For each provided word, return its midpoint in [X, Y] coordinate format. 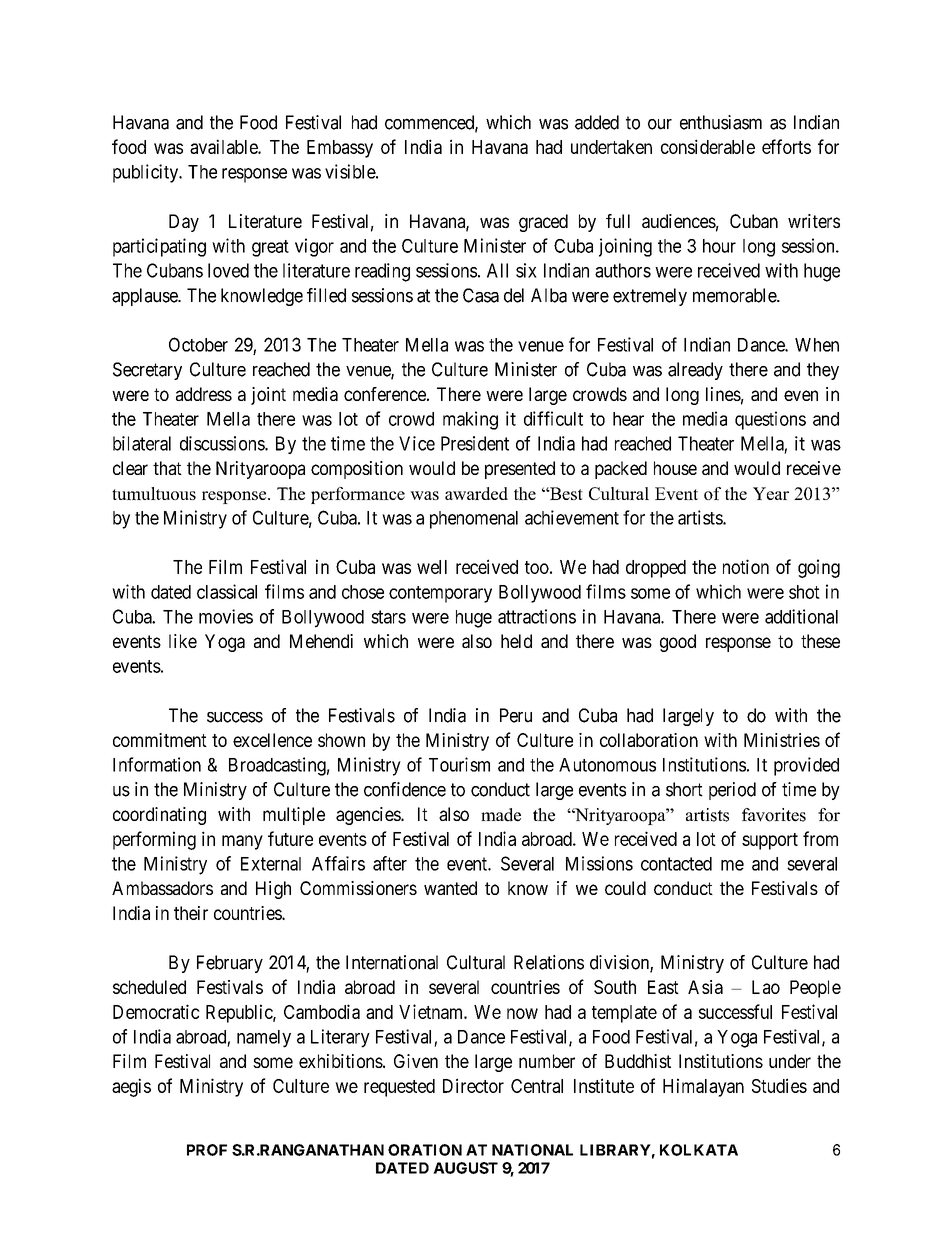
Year [771, 493]
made [501, 815]
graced [543, 223]
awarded [476, 493]
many [242, 842]
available [224, 146]
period [732, 791]
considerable [708, 146]
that [167, 468]
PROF [207, 1150]
